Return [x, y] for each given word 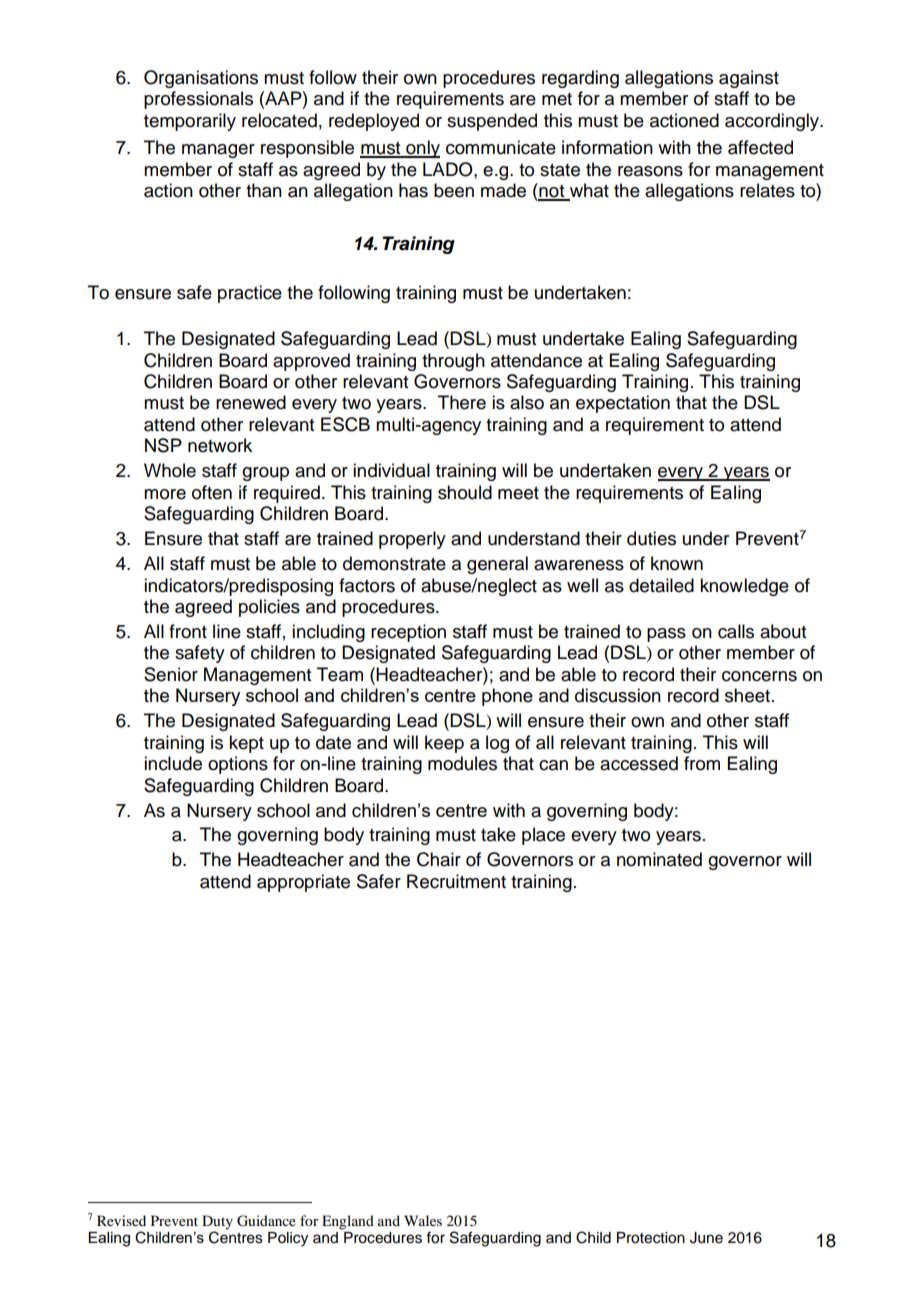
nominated [659, 859]
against [749, 79]
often [212, 492]
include [173, 763]
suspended [492, 122]
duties [651, 538]
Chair [439, 859]
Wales [423, 1220]
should [465, 492]
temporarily [190, 122]
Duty [217, 1222]
